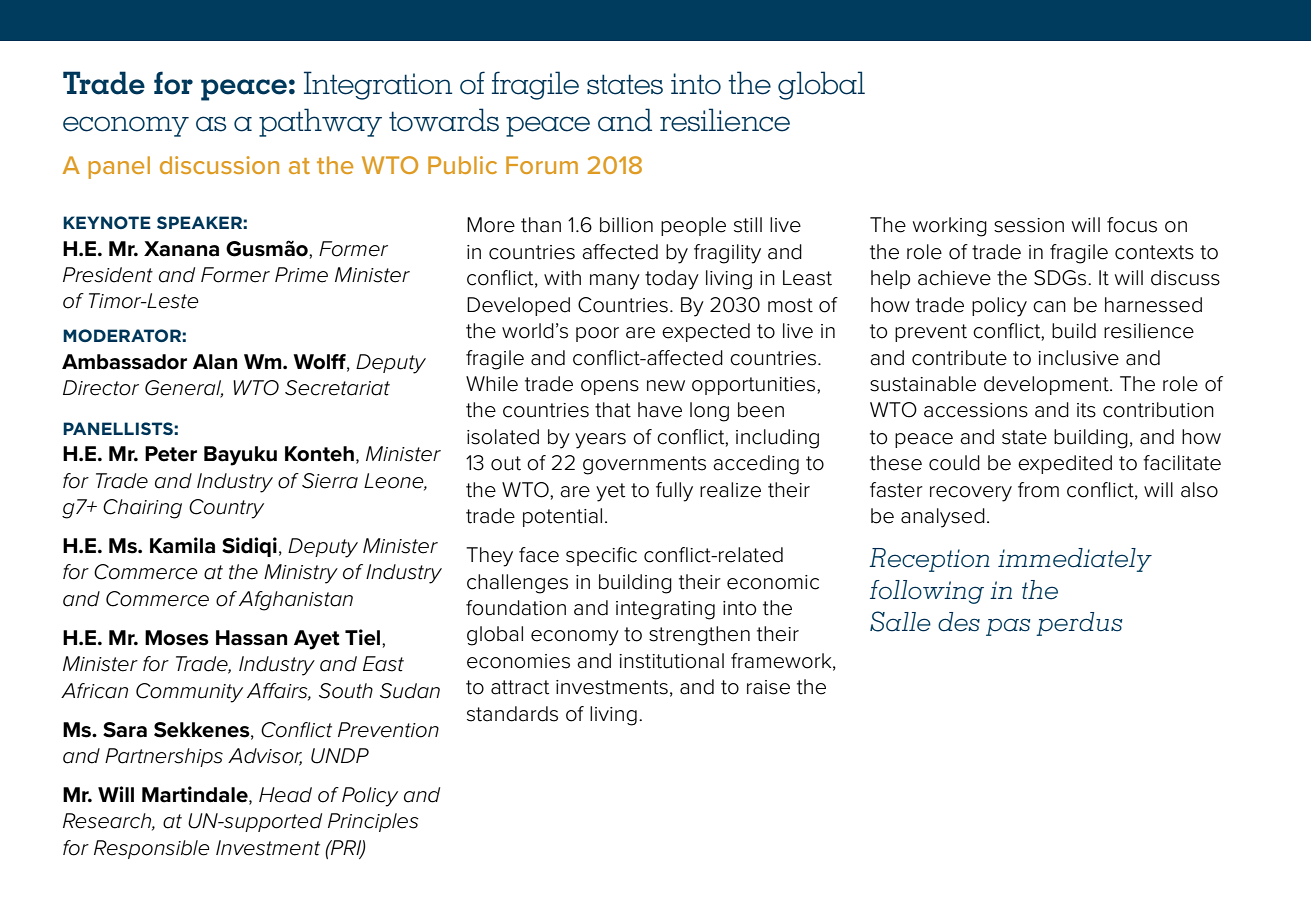 The height and width of the image is (924, 1311). Describe the element at coordinates (373, 822) in the image. I see `Principles` at that location.
